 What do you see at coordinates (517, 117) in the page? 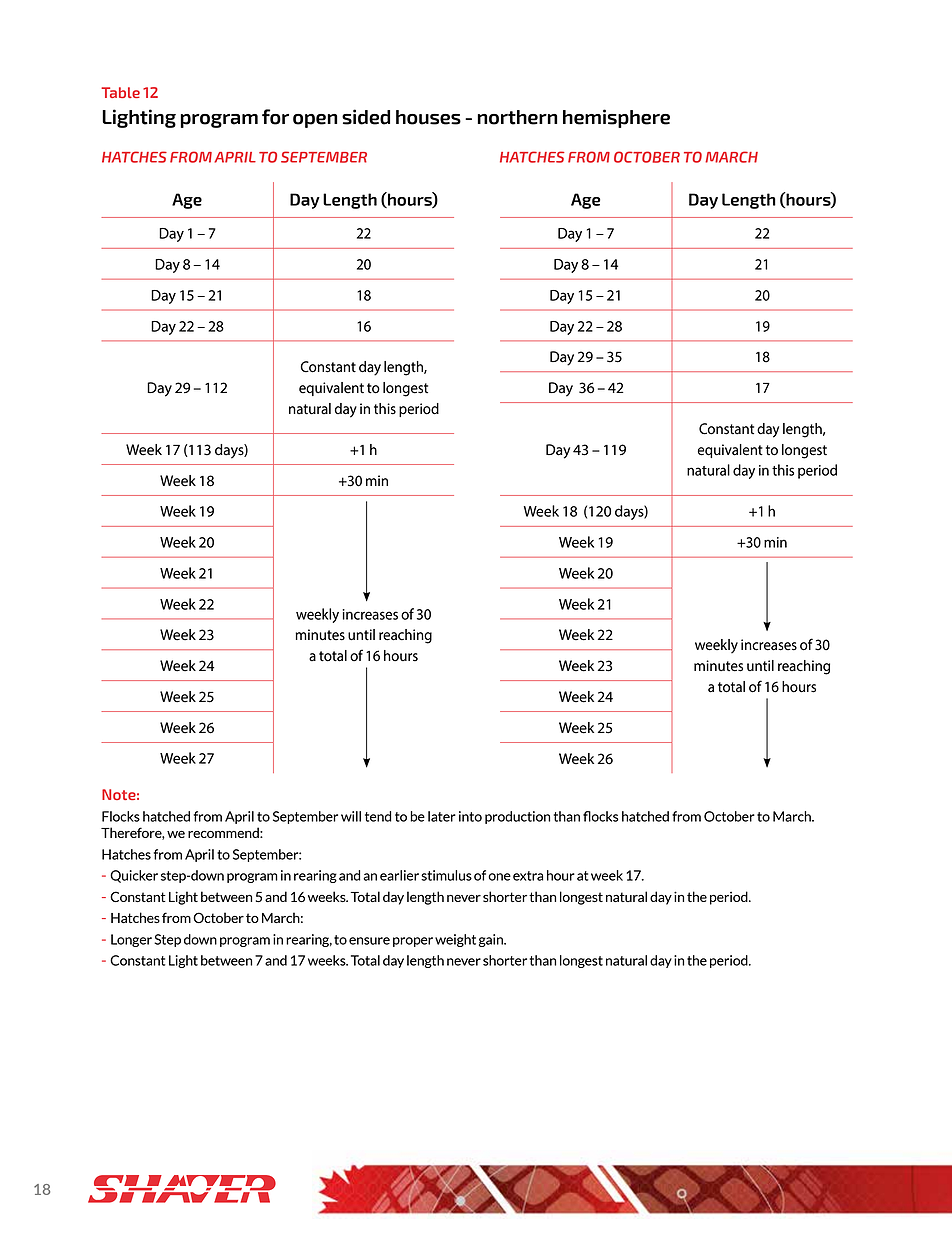
I see `northern` at bounding box center [517, 117].
